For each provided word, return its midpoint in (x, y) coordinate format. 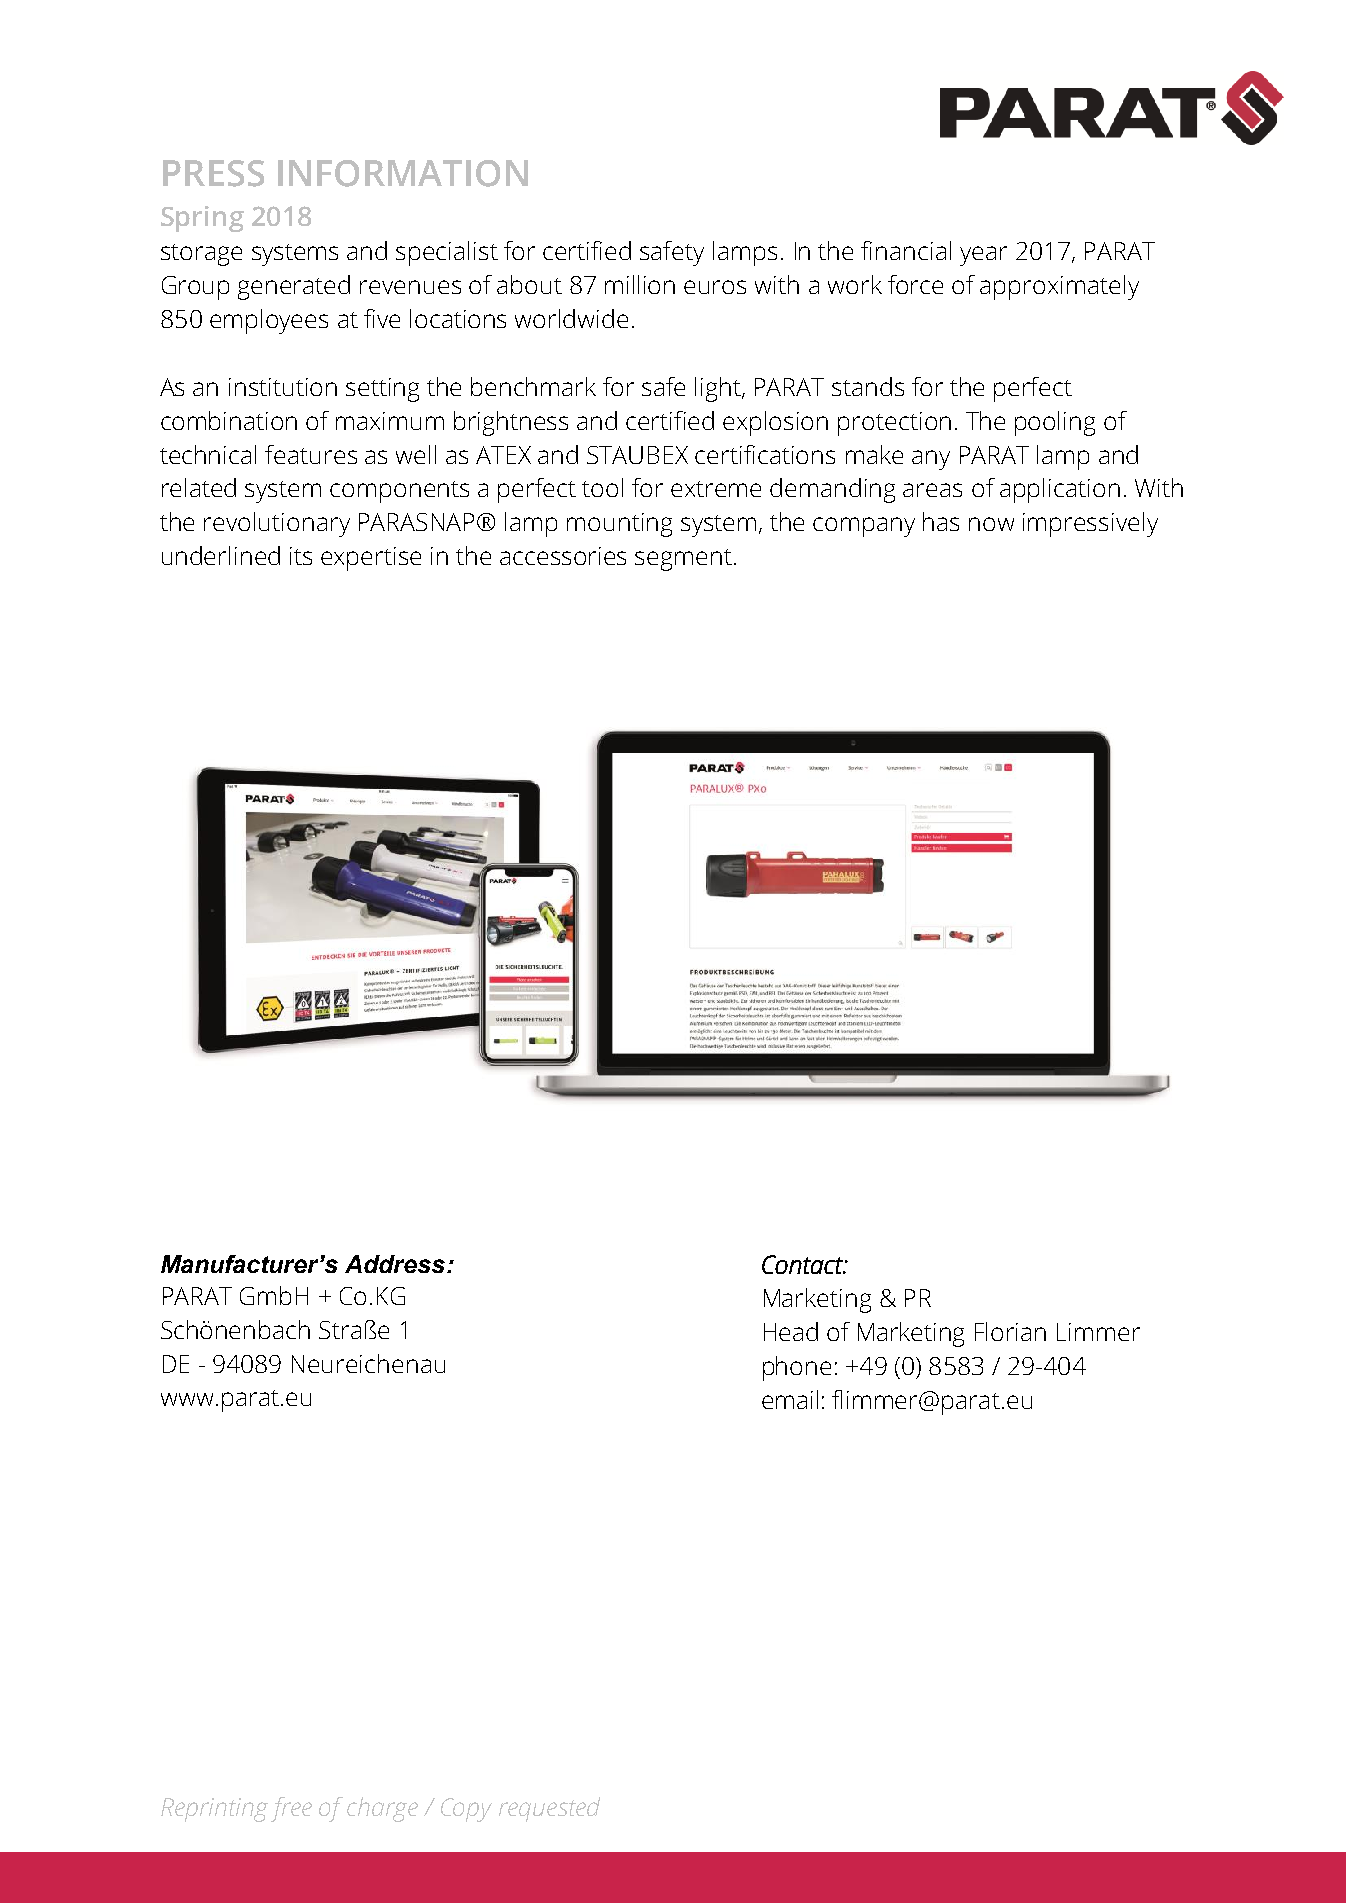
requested (549, 1809)
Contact (803, 1264)
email (790, 1399)
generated (294, 287)
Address (395, 1264)
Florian (1010, 1331)
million (640, 284)
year (983, 256)
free (291, 1809)
